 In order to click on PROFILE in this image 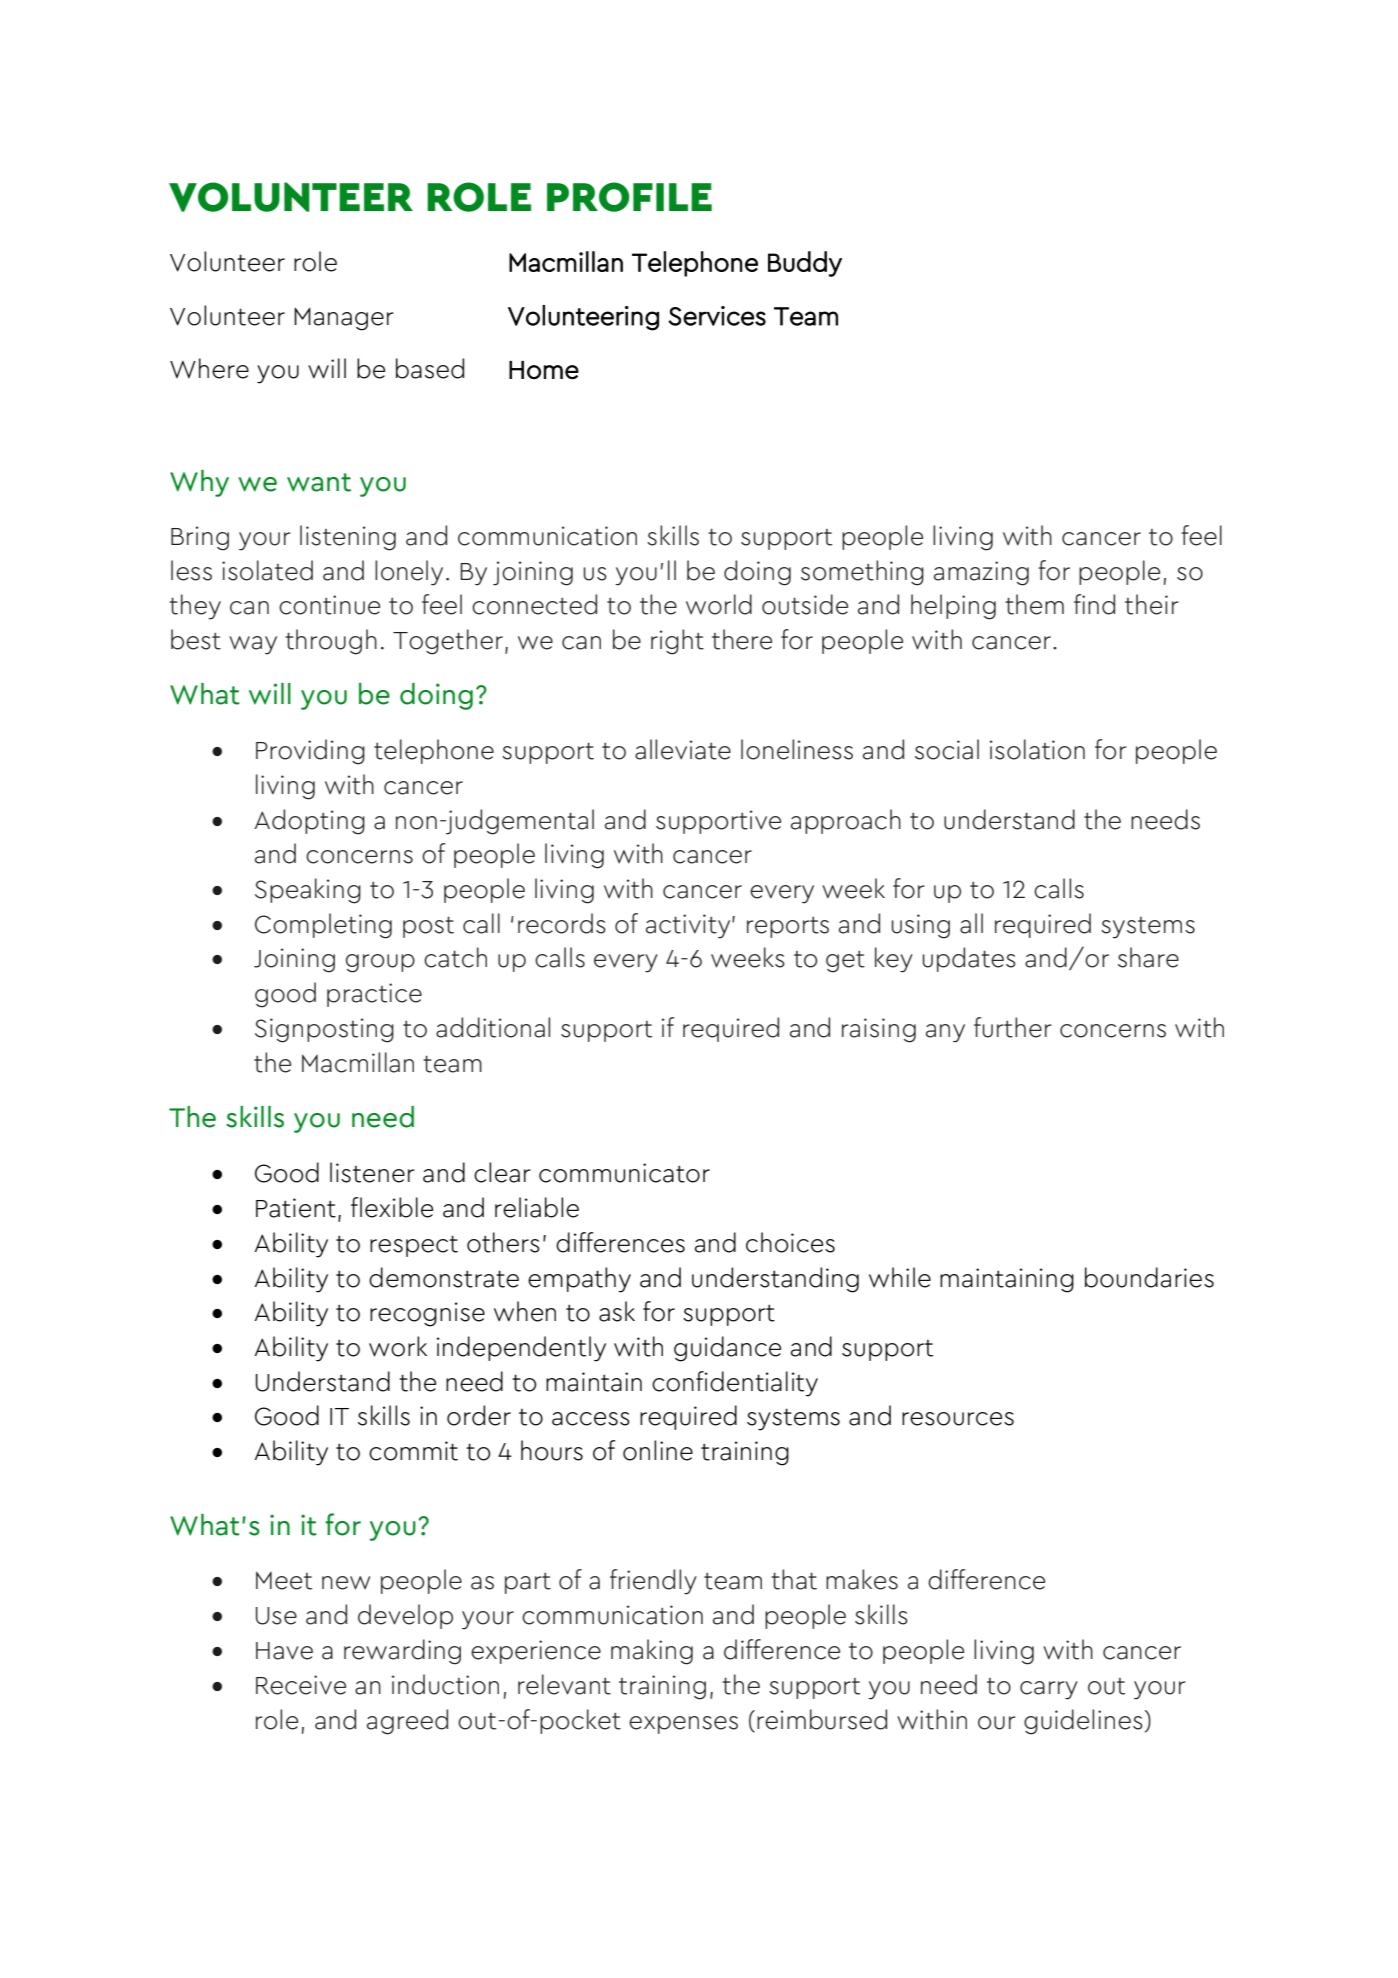, I will do `click(629, 197)`.
